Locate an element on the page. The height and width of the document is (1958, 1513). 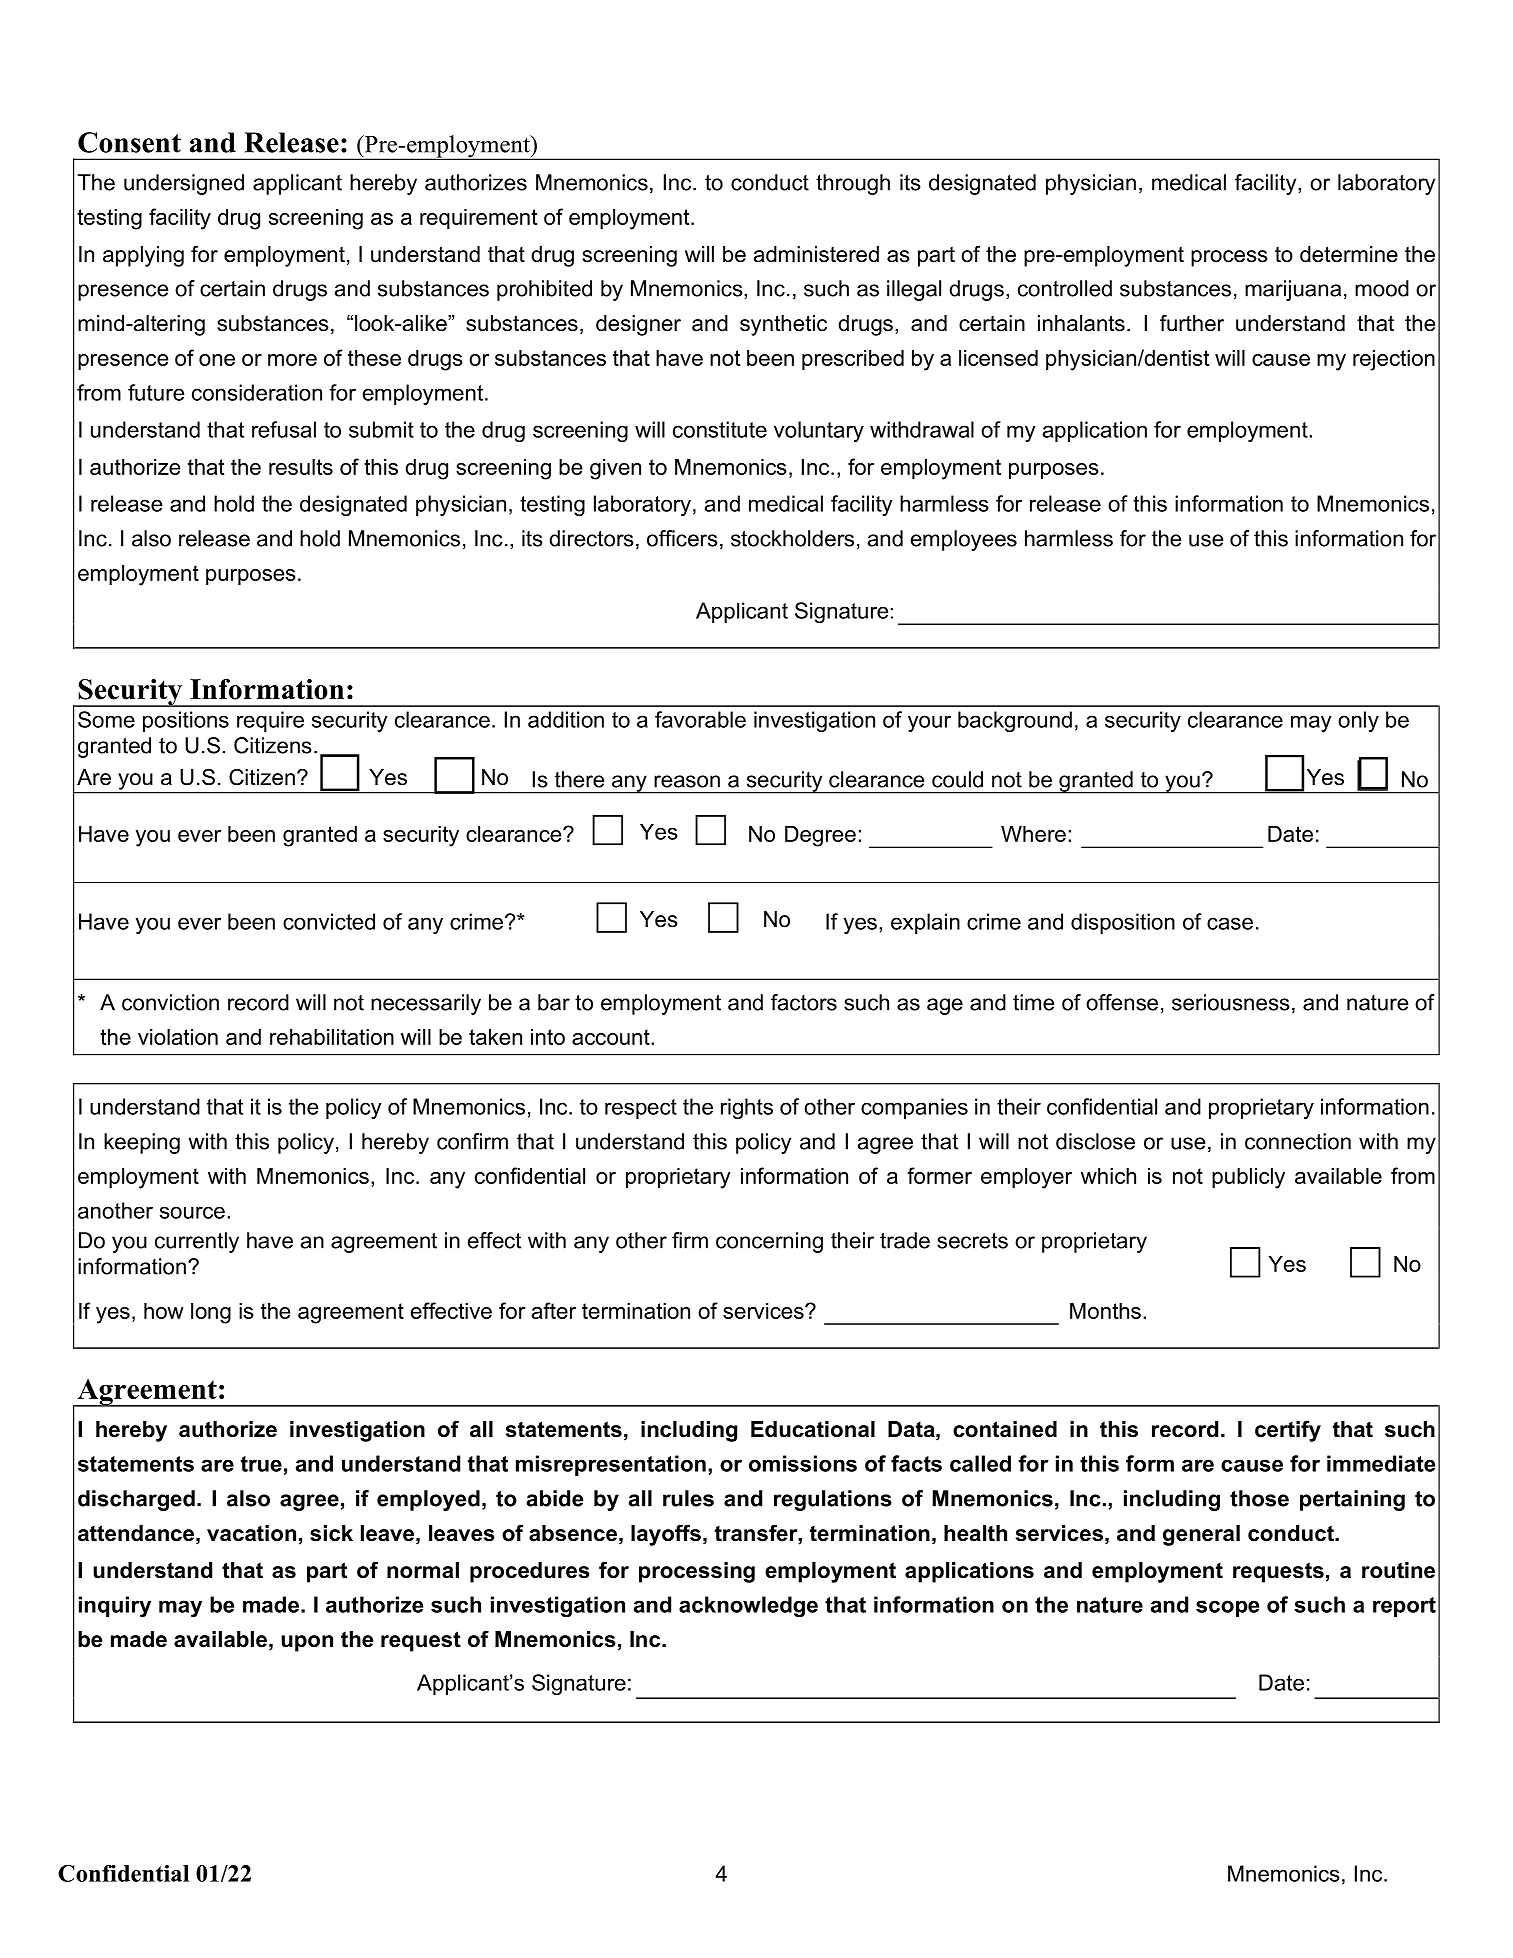
connection is located at coordinates (1298, 1141).
